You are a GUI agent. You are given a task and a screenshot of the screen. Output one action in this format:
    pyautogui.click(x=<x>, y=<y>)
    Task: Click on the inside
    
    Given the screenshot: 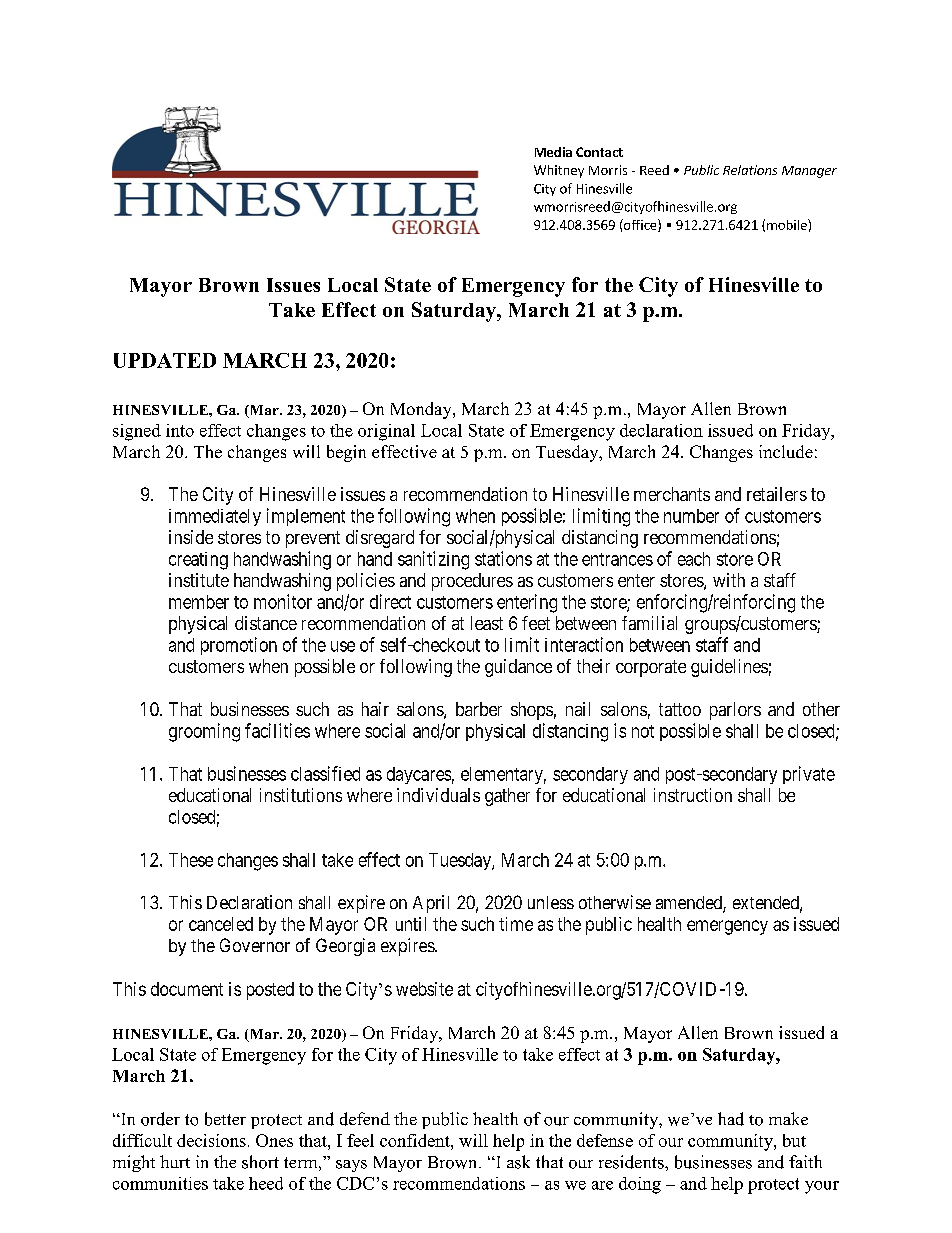 What is the action you would take?
    pyautogui.click(x=191, y=537)
